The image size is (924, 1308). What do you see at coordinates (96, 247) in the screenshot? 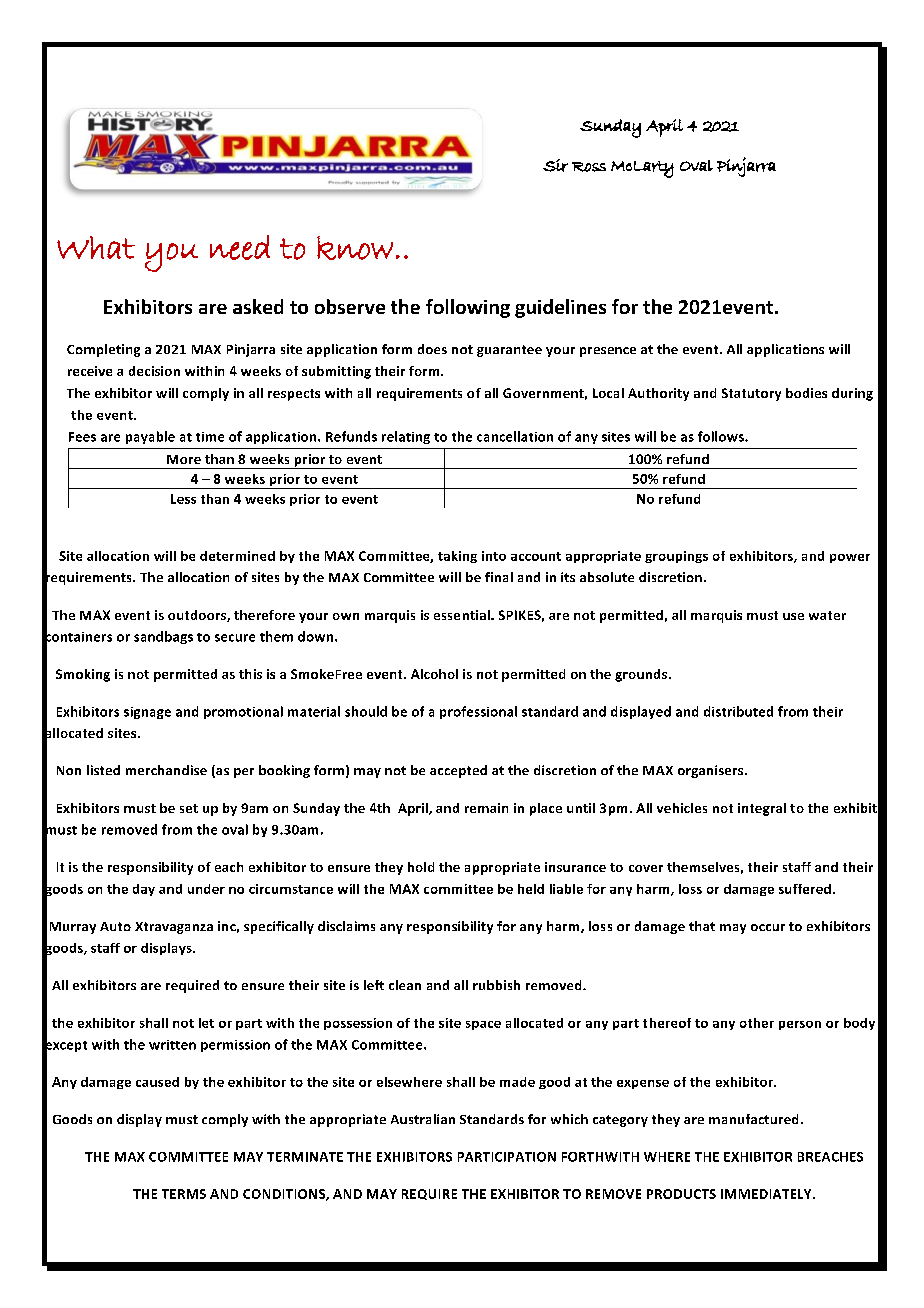
I see `What` at bounding box center [96, 247].
